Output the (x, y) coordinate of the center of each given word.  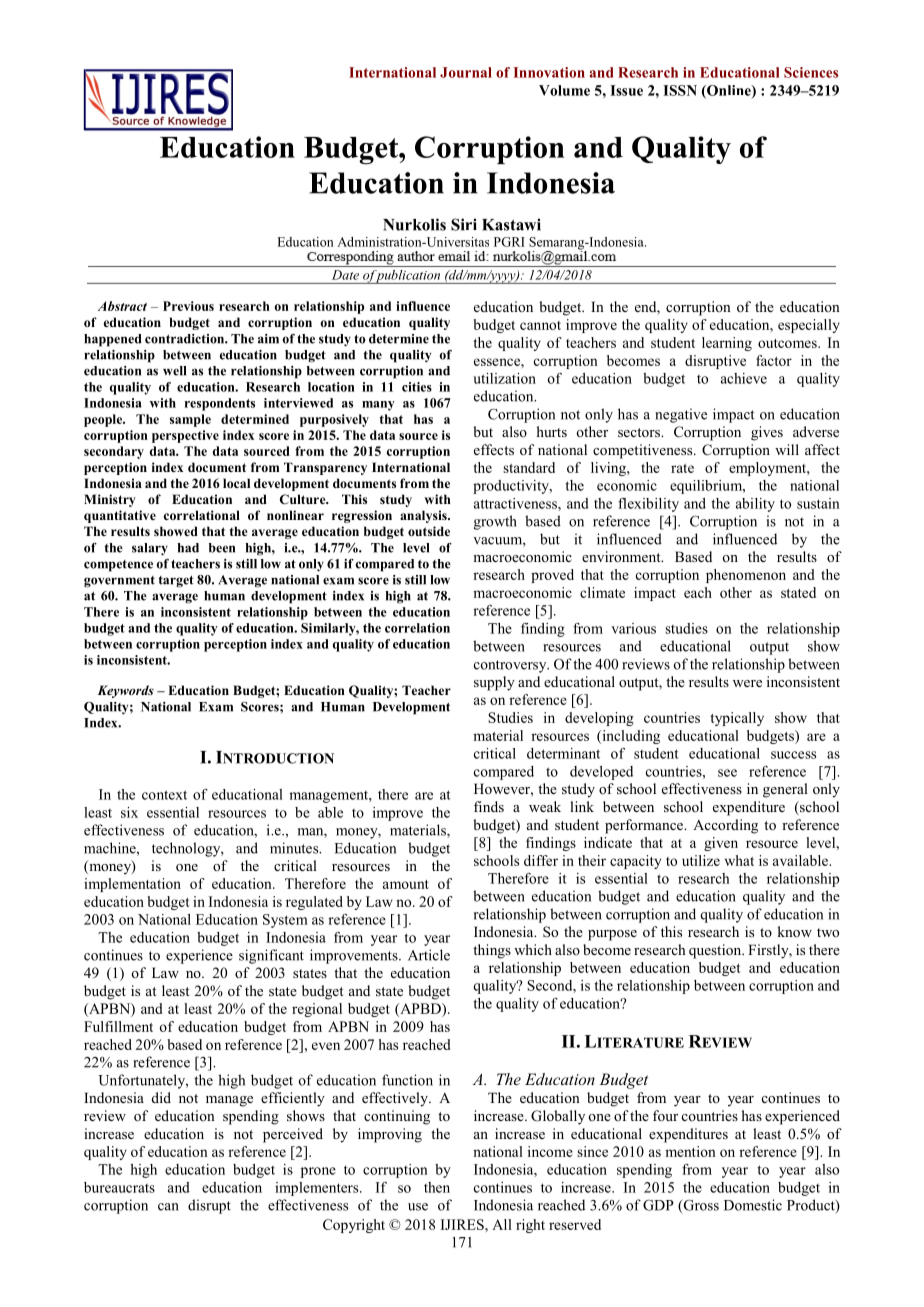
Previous (188, 306)
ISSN (680, 90)
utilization (504, 378)
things (492, 951)
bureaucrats (119, 1187)
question (716, 951)
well (174, 371)
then (437, 1187)
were (747, 683)
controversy (511, 666)
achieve (744, 378)
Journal (466, 72)
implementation (132, 885)
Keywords (126, 691)
